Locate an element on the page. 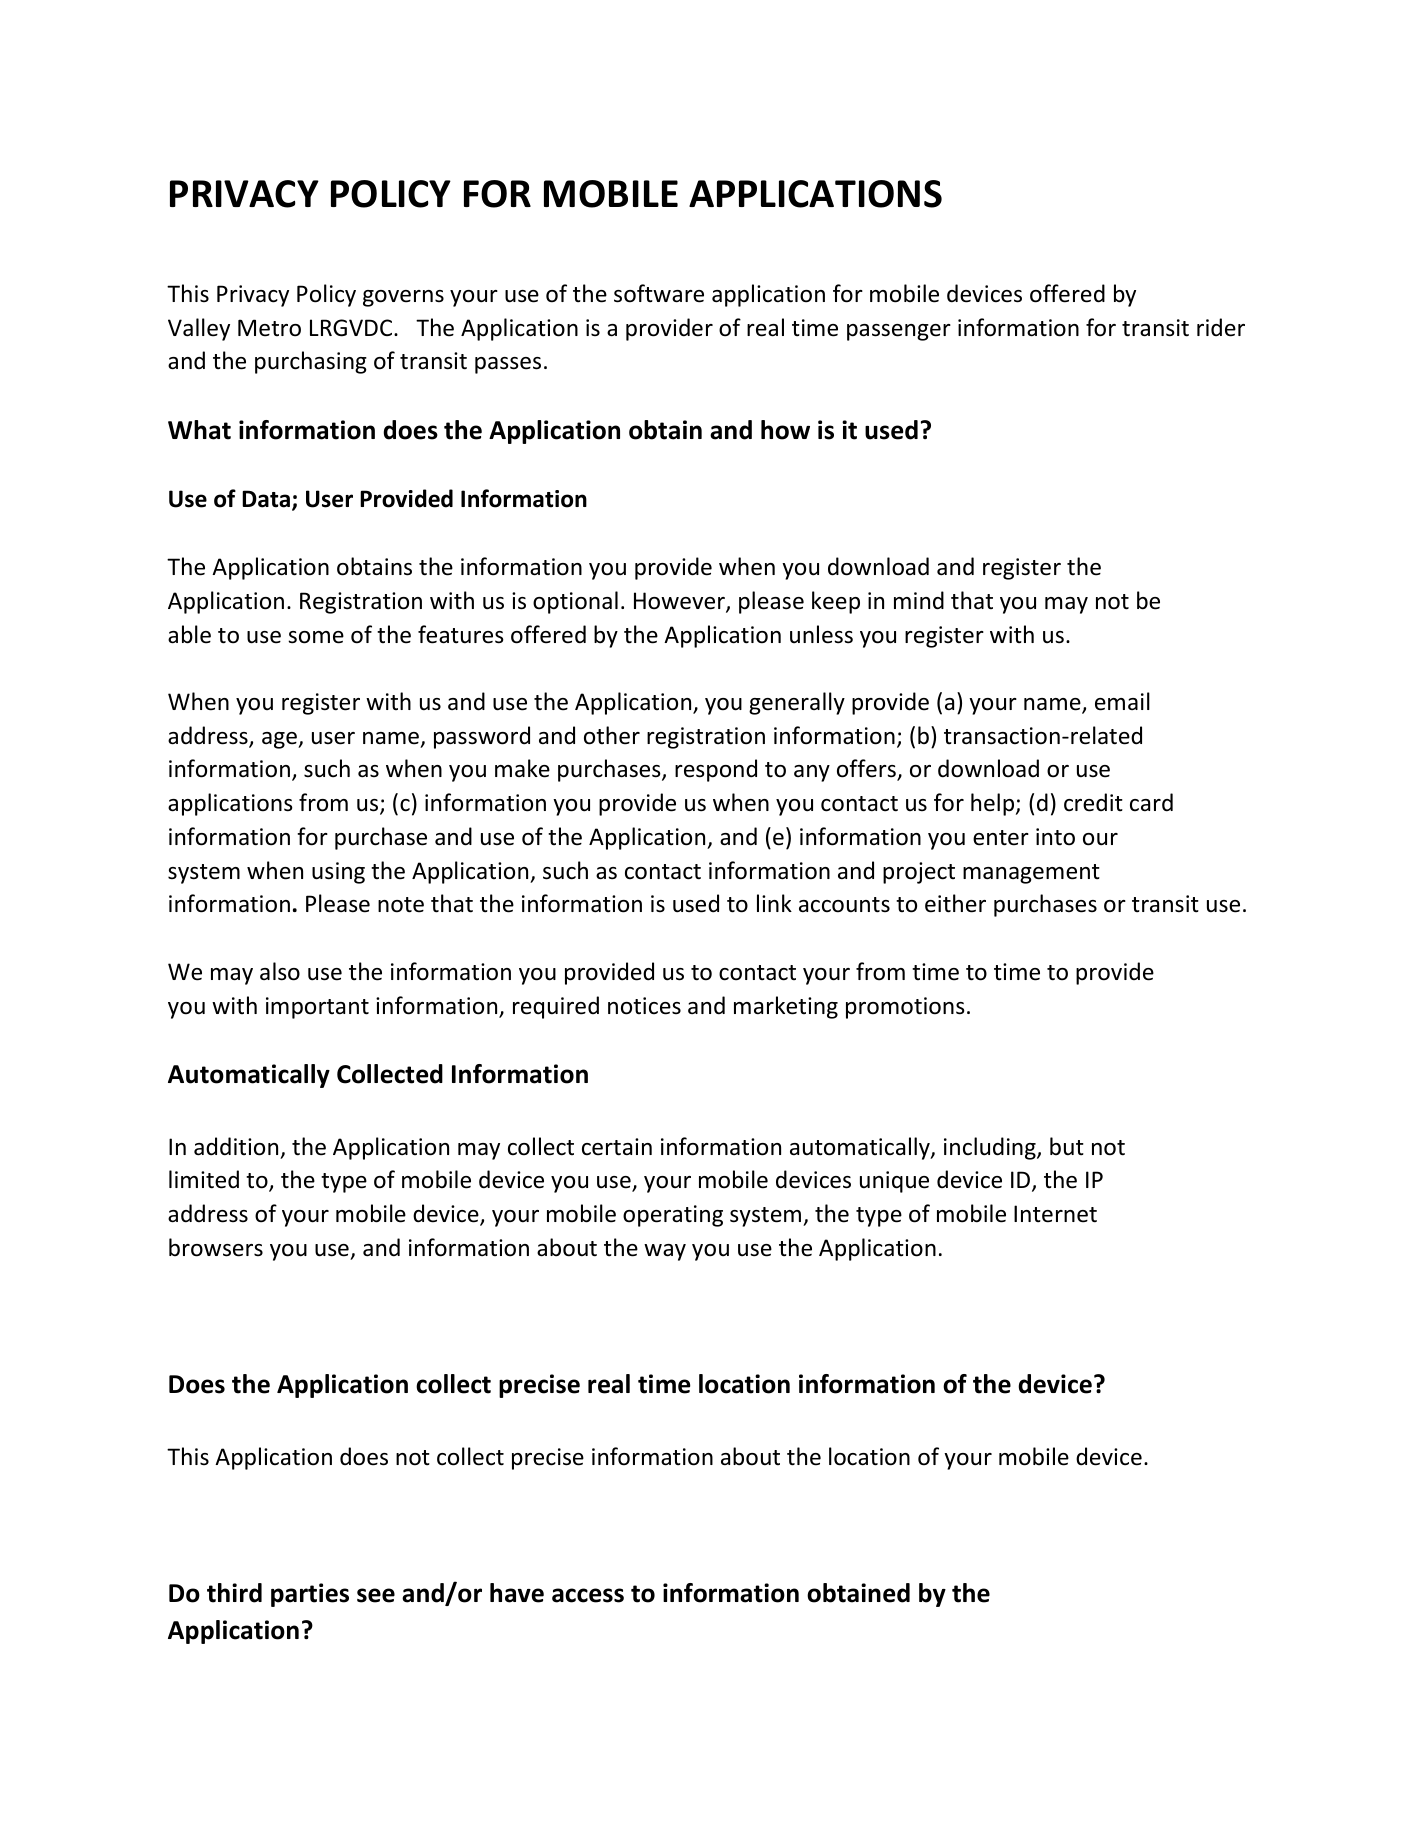 Image resolution: width=1425 pixels, height=1844 pixels. important is located at coordinates (317, 1008).
